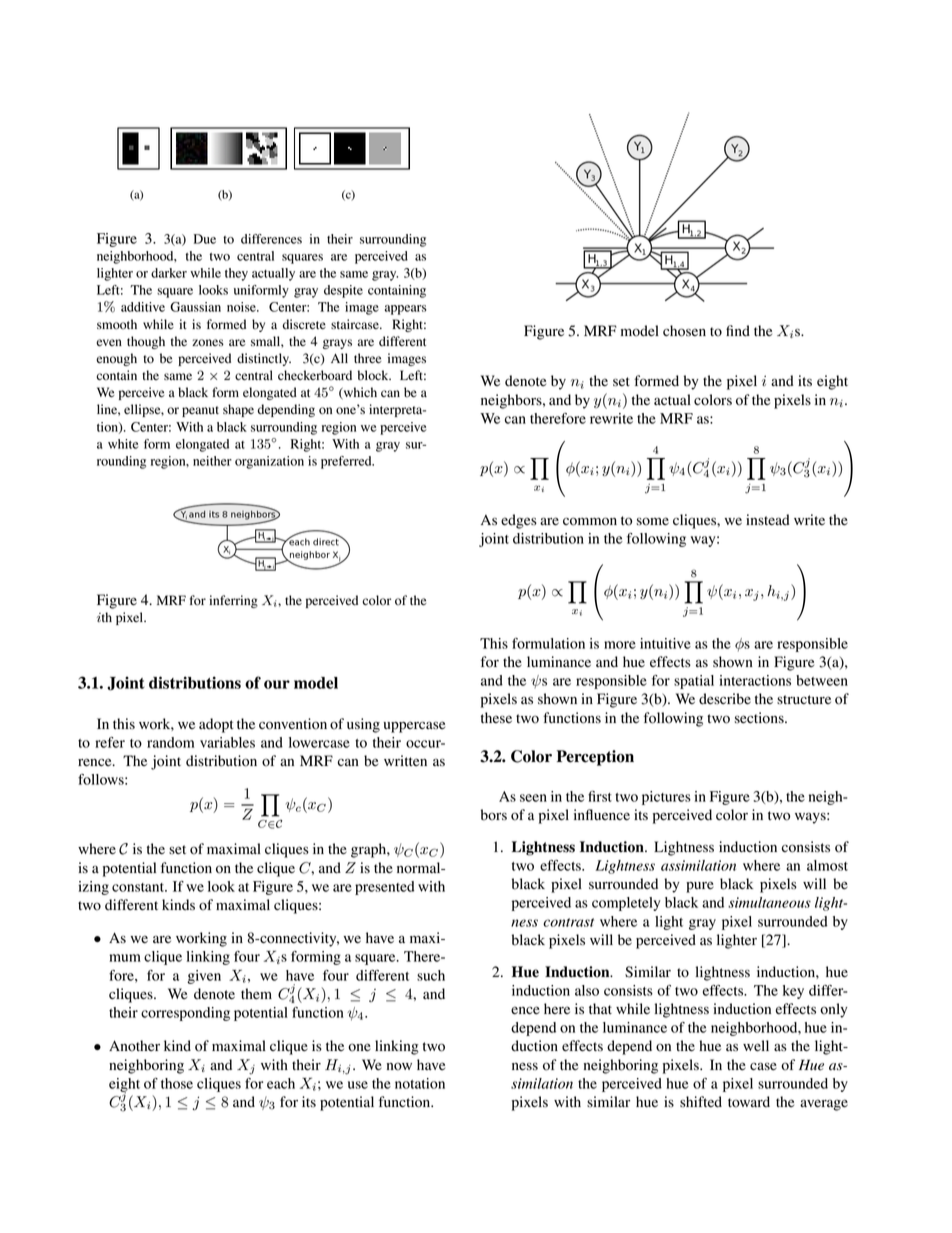 This screenshot has height=1233, width=952. Describe the element at coordinates (169, 273) in the screenshot. I see `darker` at that location.
